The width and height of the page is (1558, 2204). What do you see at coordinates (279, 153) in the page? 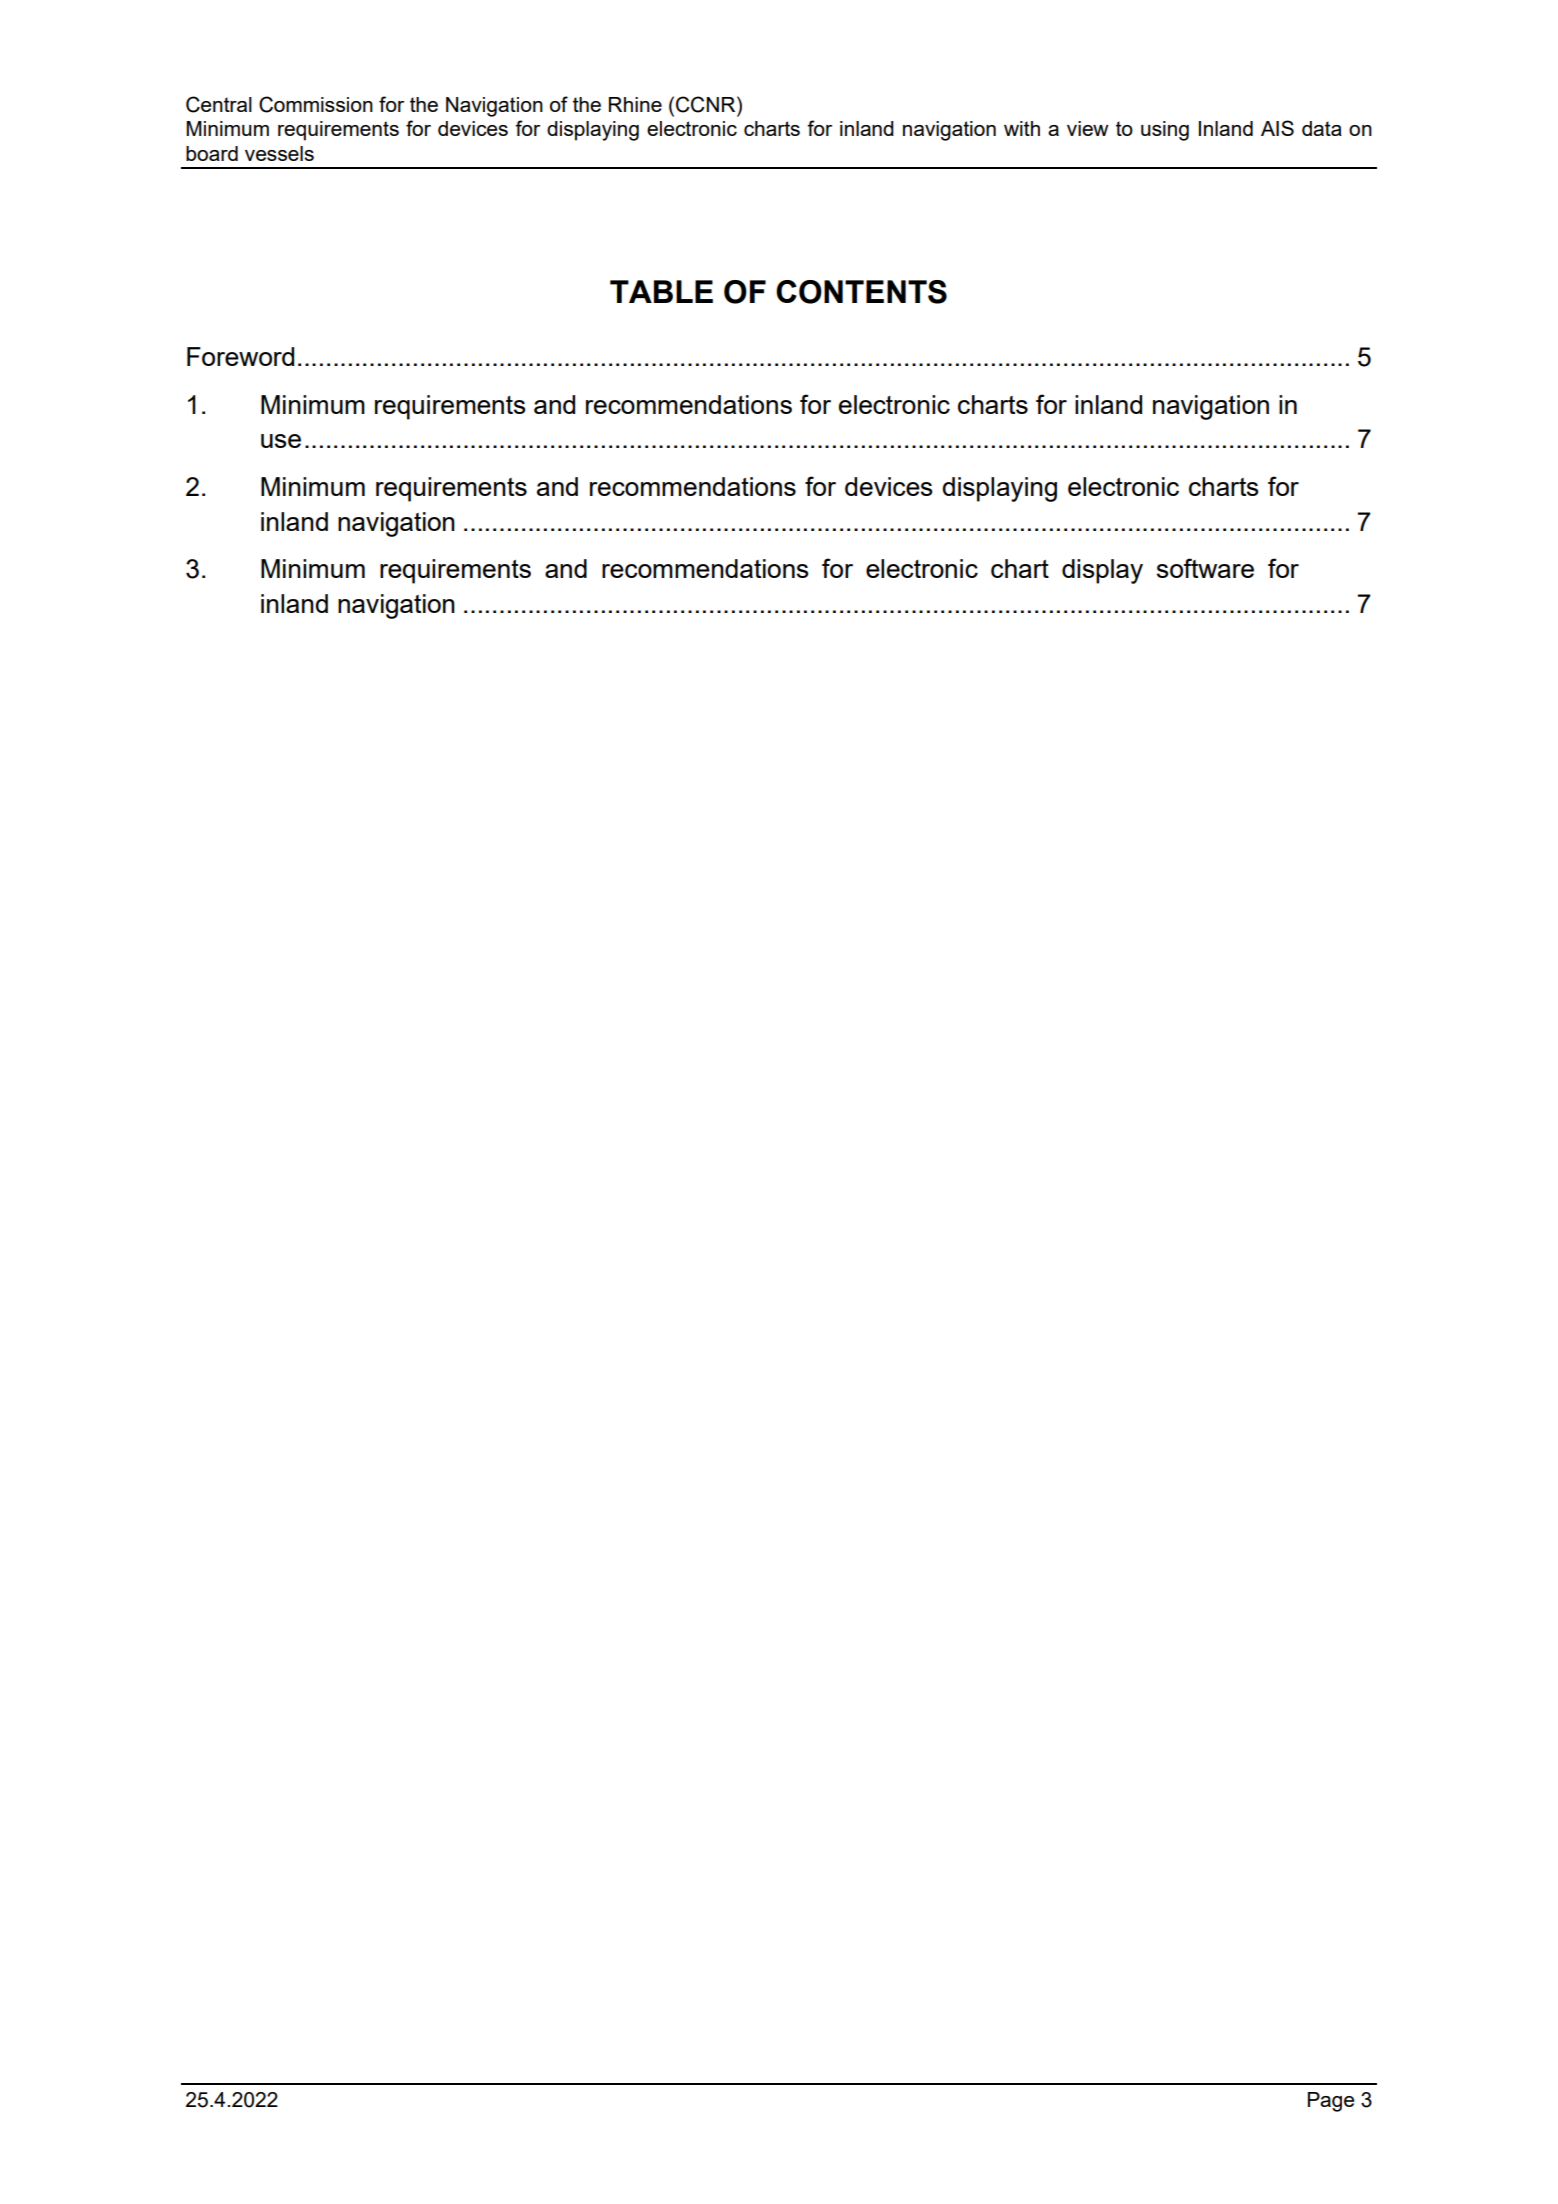
I see `vessels` at bounding box center [279, 153].
